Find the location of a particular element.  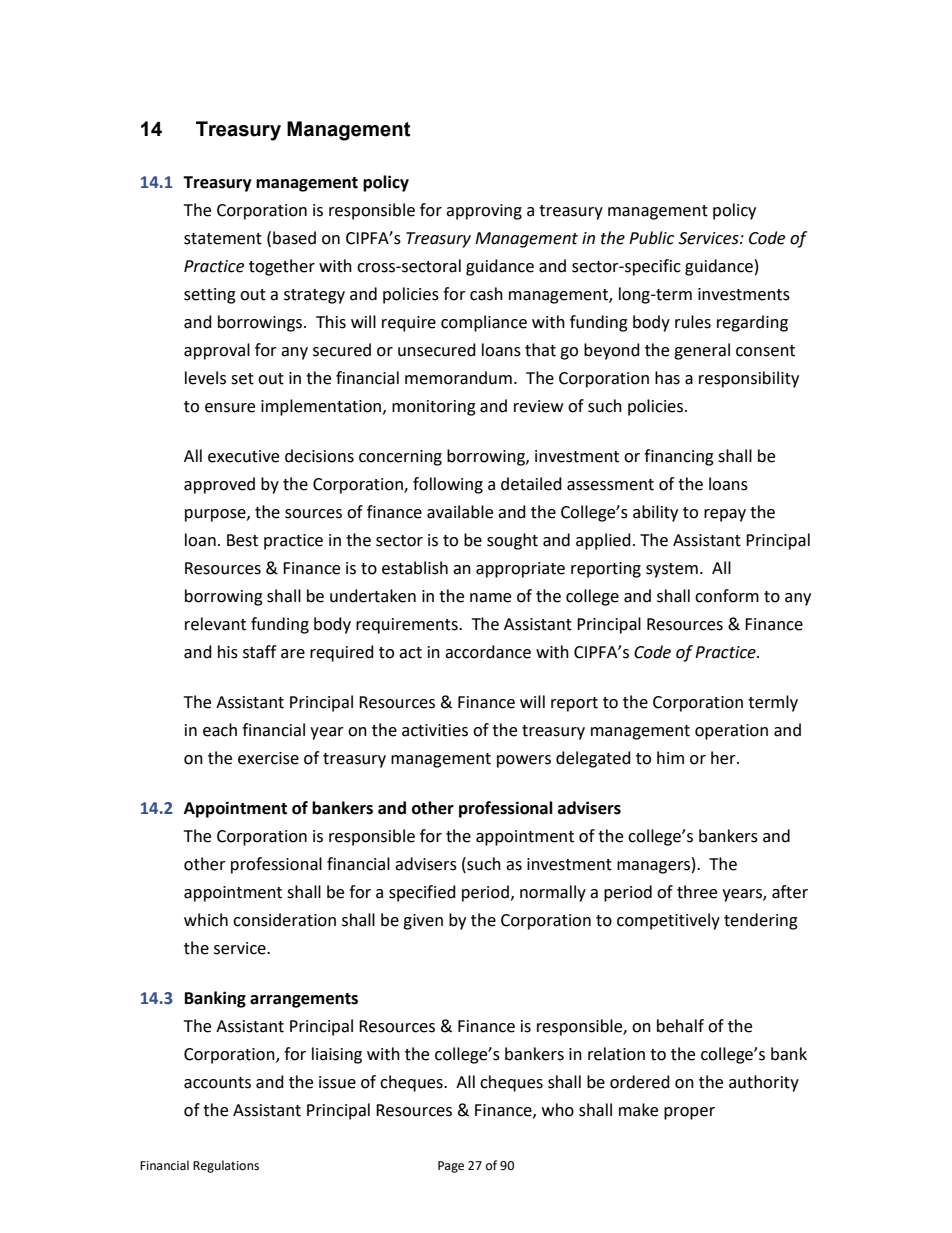

financing is located at coordinates (679, 457).
